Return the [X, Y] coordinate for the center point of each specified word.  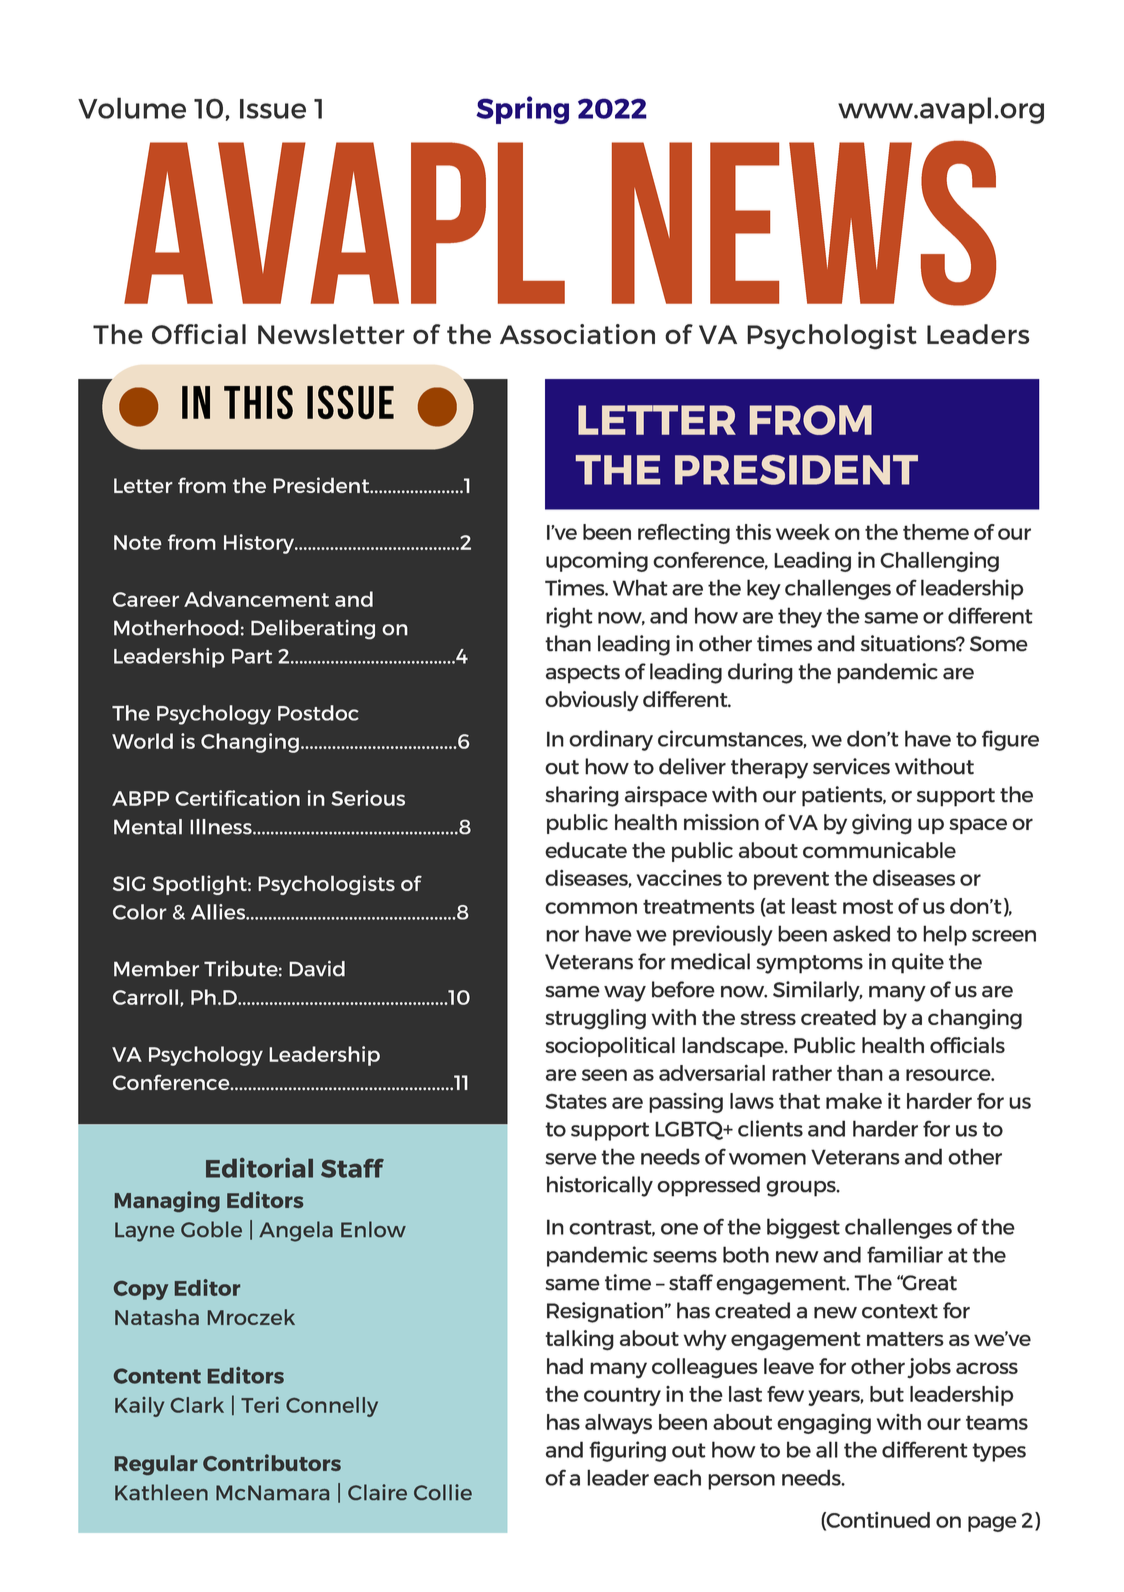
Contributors [272, 1462]
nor [562, 936]
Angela [296, 1231]
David [317, 968]
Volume [132, 108]
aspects [583, 674]
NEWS [804, 223]
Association [577, 334]
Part [252, 656]
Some [999, 644]
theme [936, 532]
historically [600, 1186]
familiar [905, 1254]
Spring [522, 110]
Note [138, 542]
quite [918, 963]
